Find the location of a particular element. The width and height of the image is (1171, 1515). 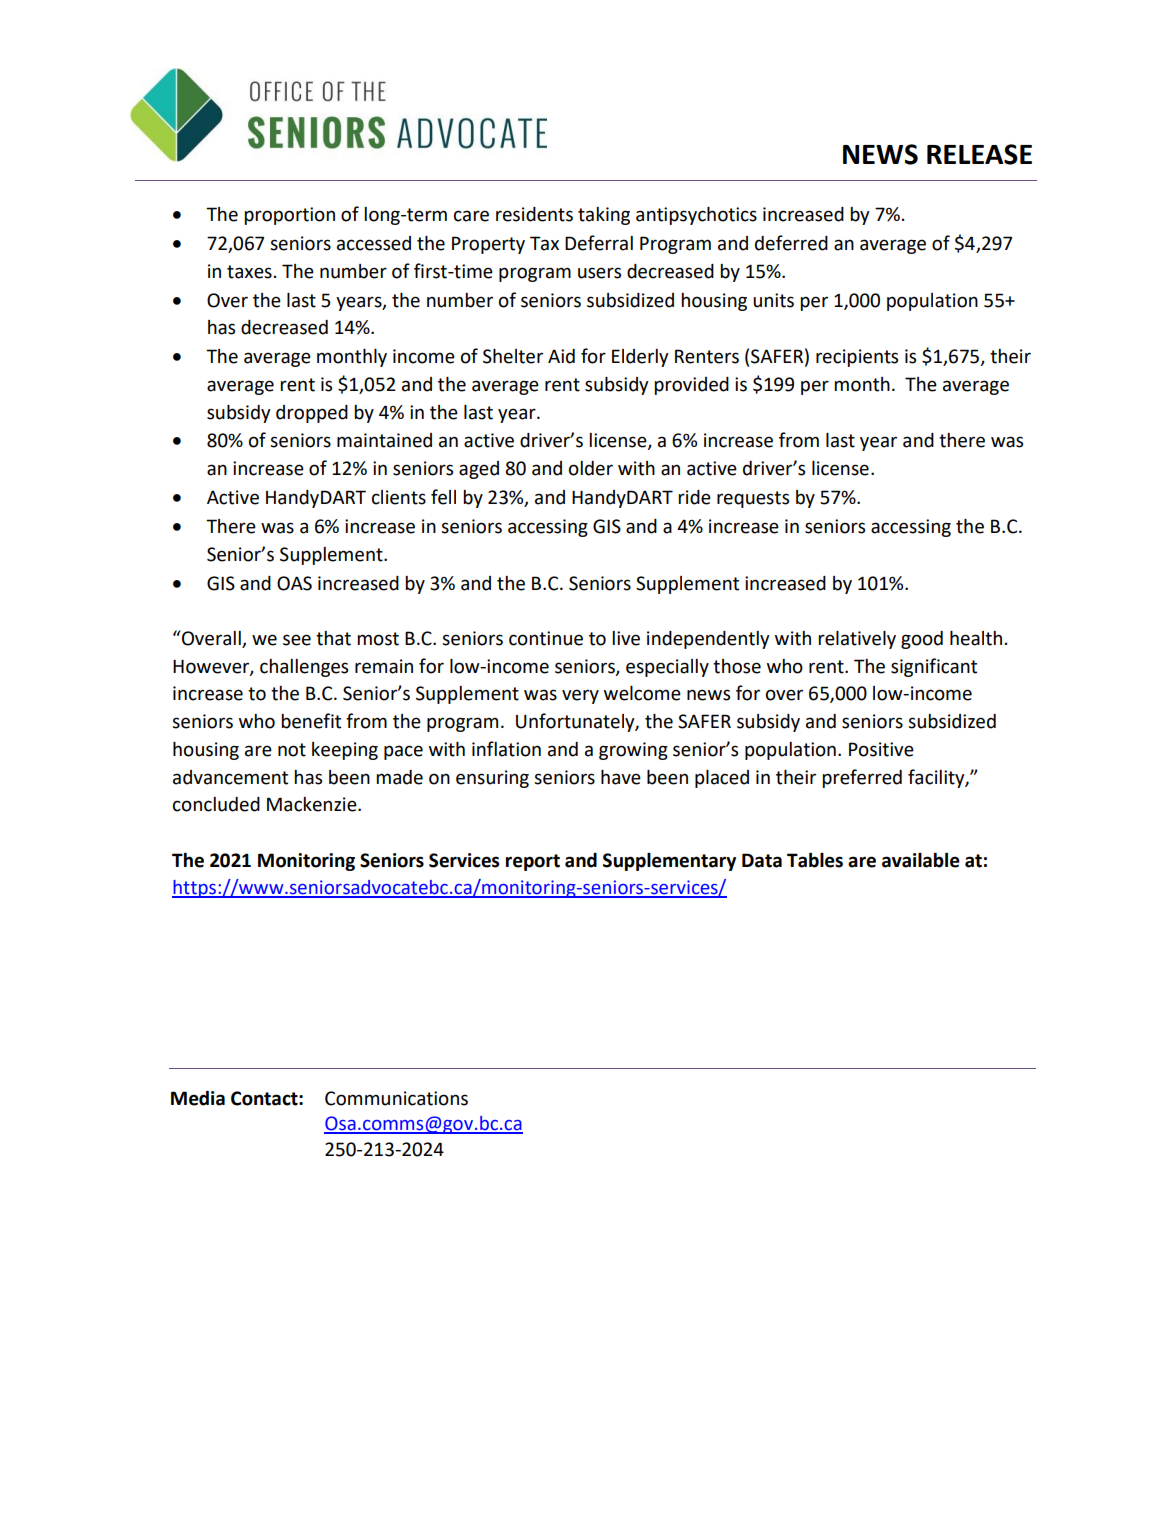

see is located at coordinates (297, 640).
